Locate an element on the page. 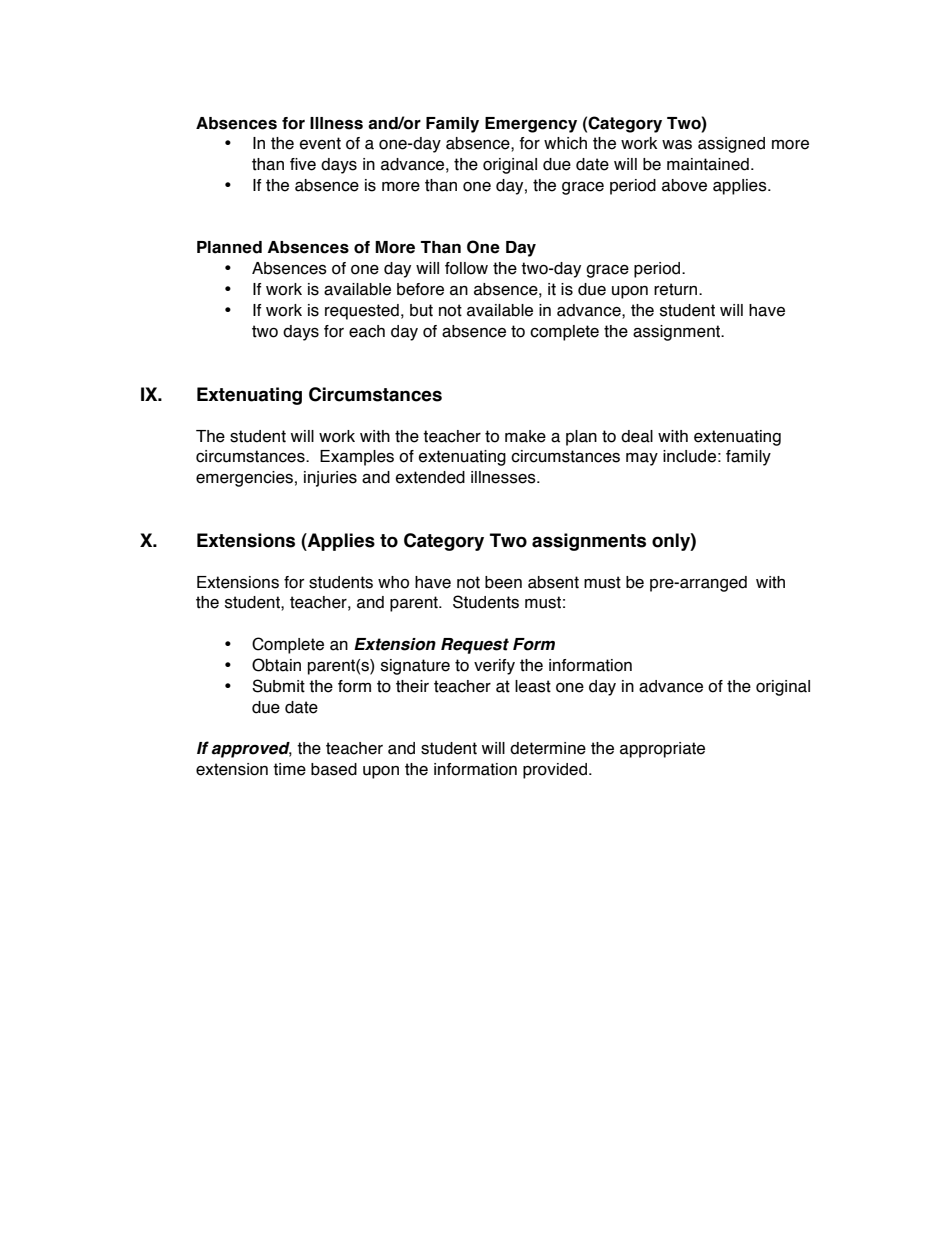 The image size is (952, 1233). event is located at coordinates (320, 143).
